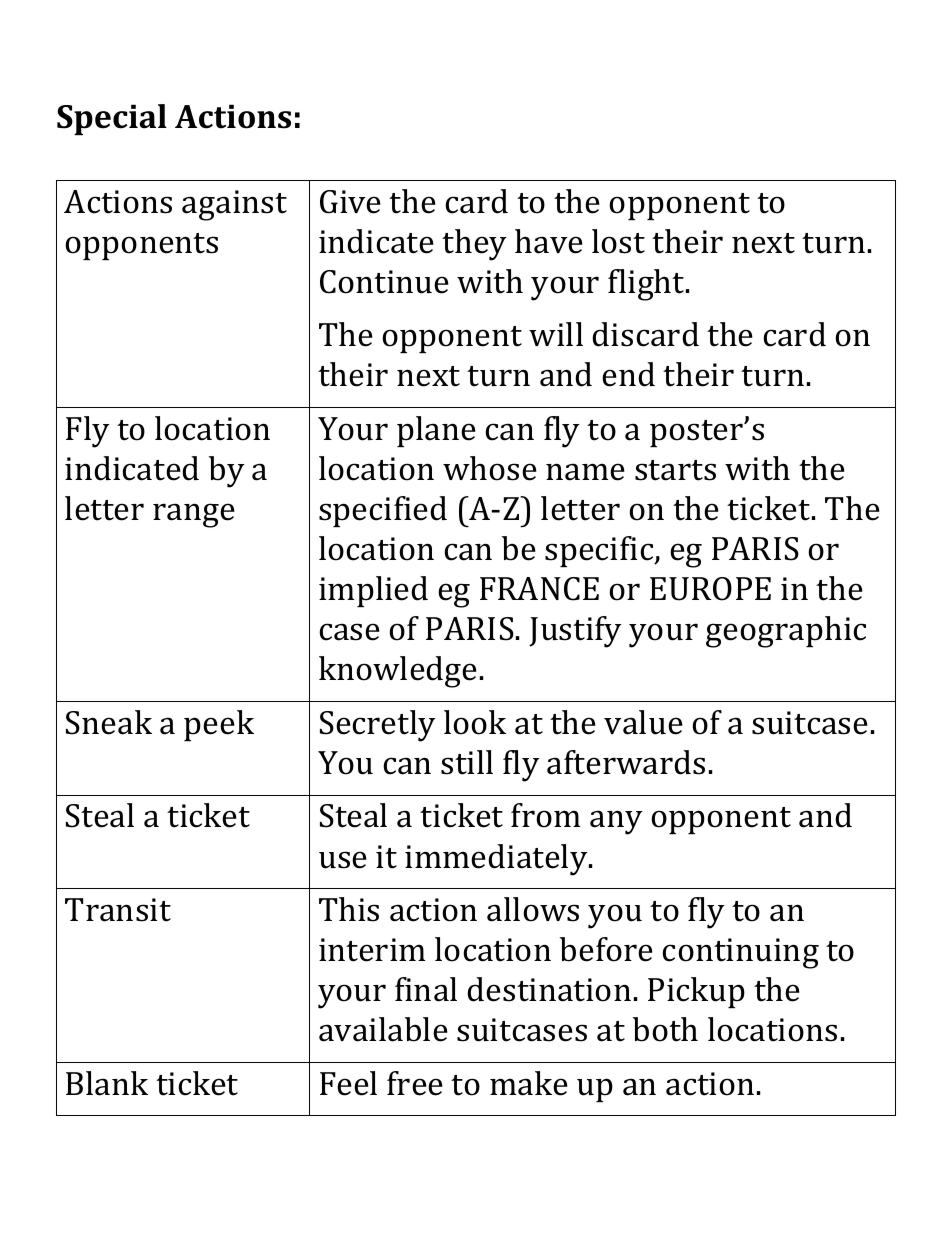  What do you see at coordinates (118, 910) in the screenshot?
I see `Transit` at bounding box center [118, 910].
